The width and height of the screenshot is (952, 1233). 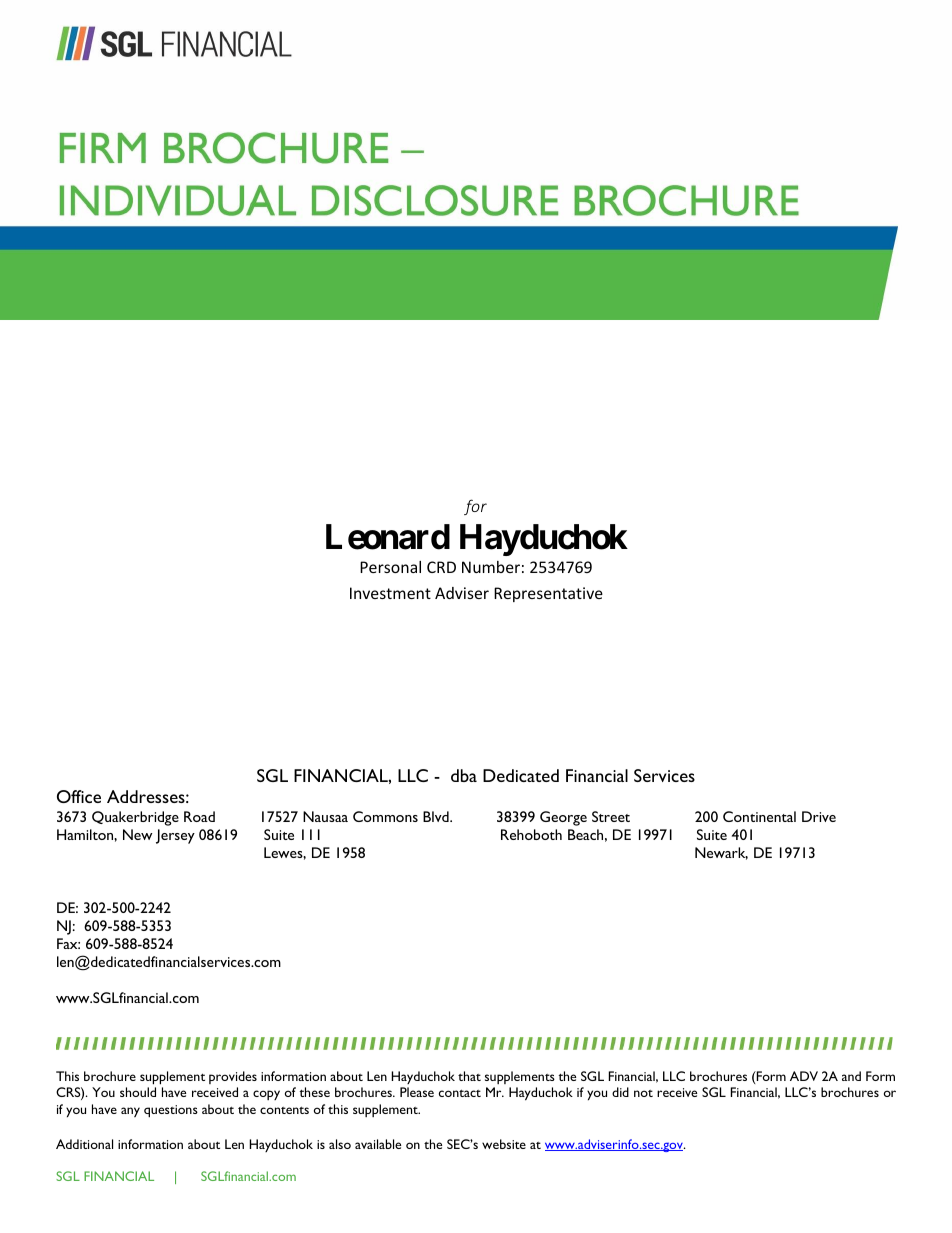 I want to click on Road, so click(x=199, y=816).
